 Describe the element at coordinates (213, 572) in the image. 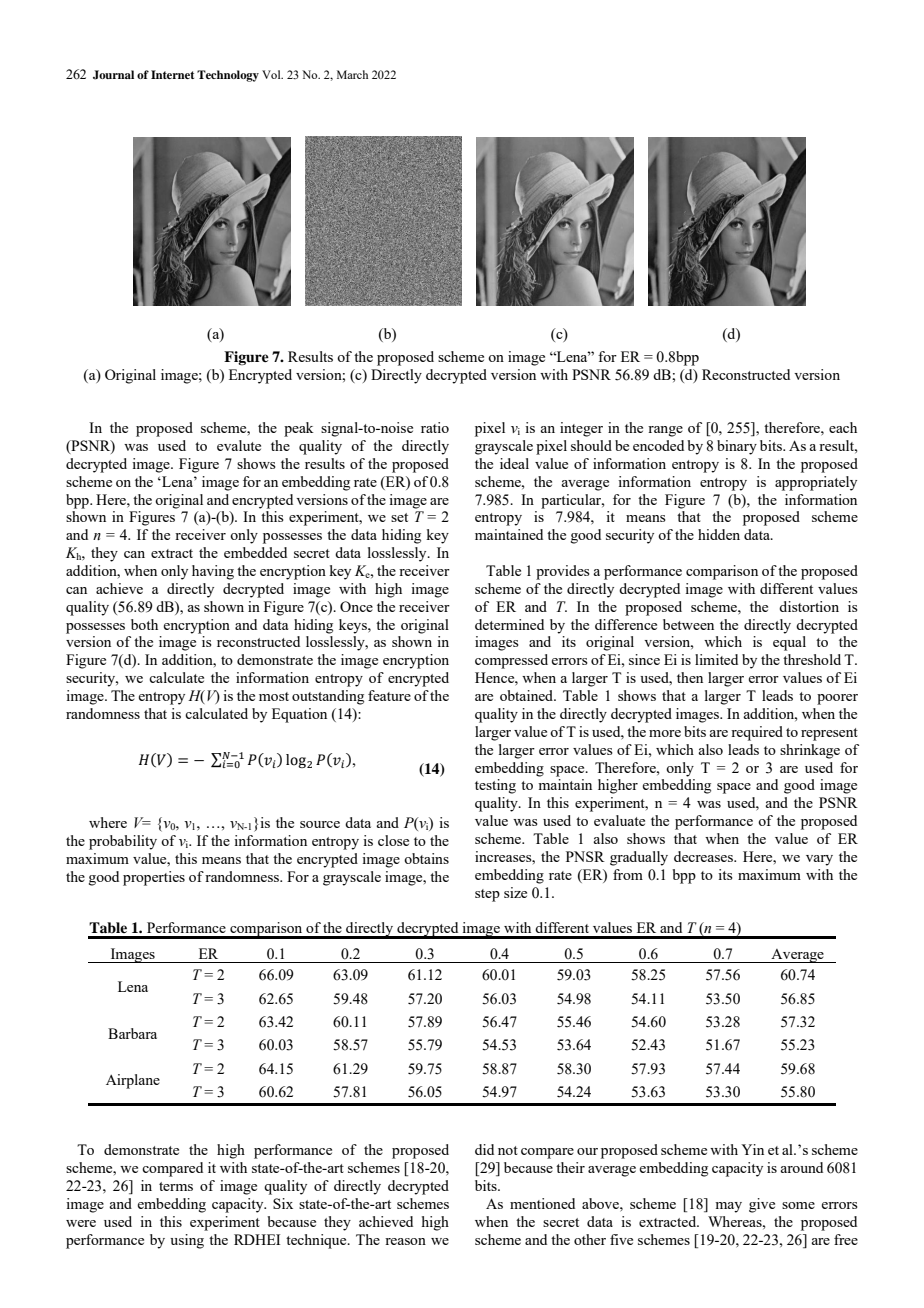

I see `having` at that location.
